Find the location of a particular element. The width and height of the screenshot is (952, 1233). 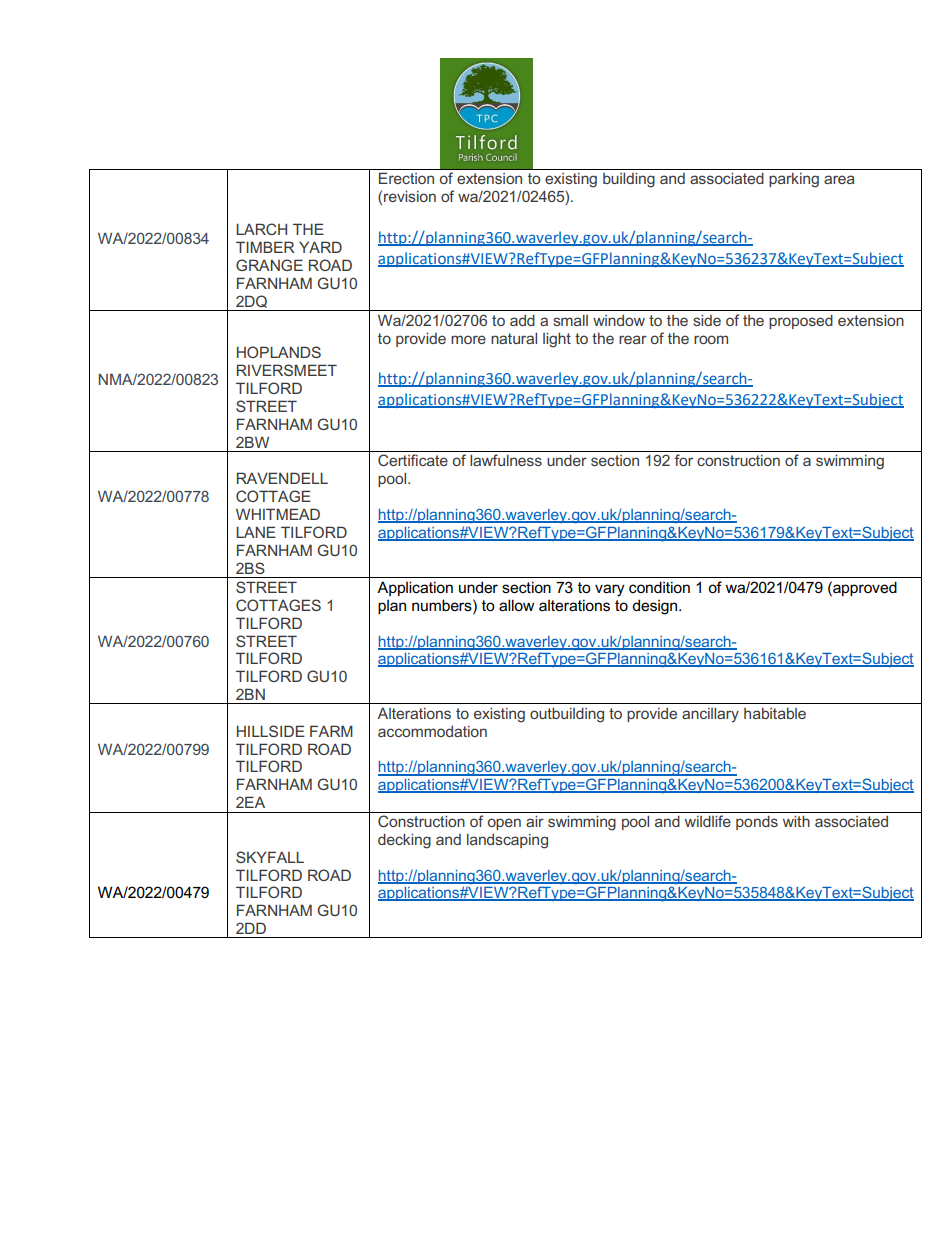

LANE is located at coordinates (256, 532).
